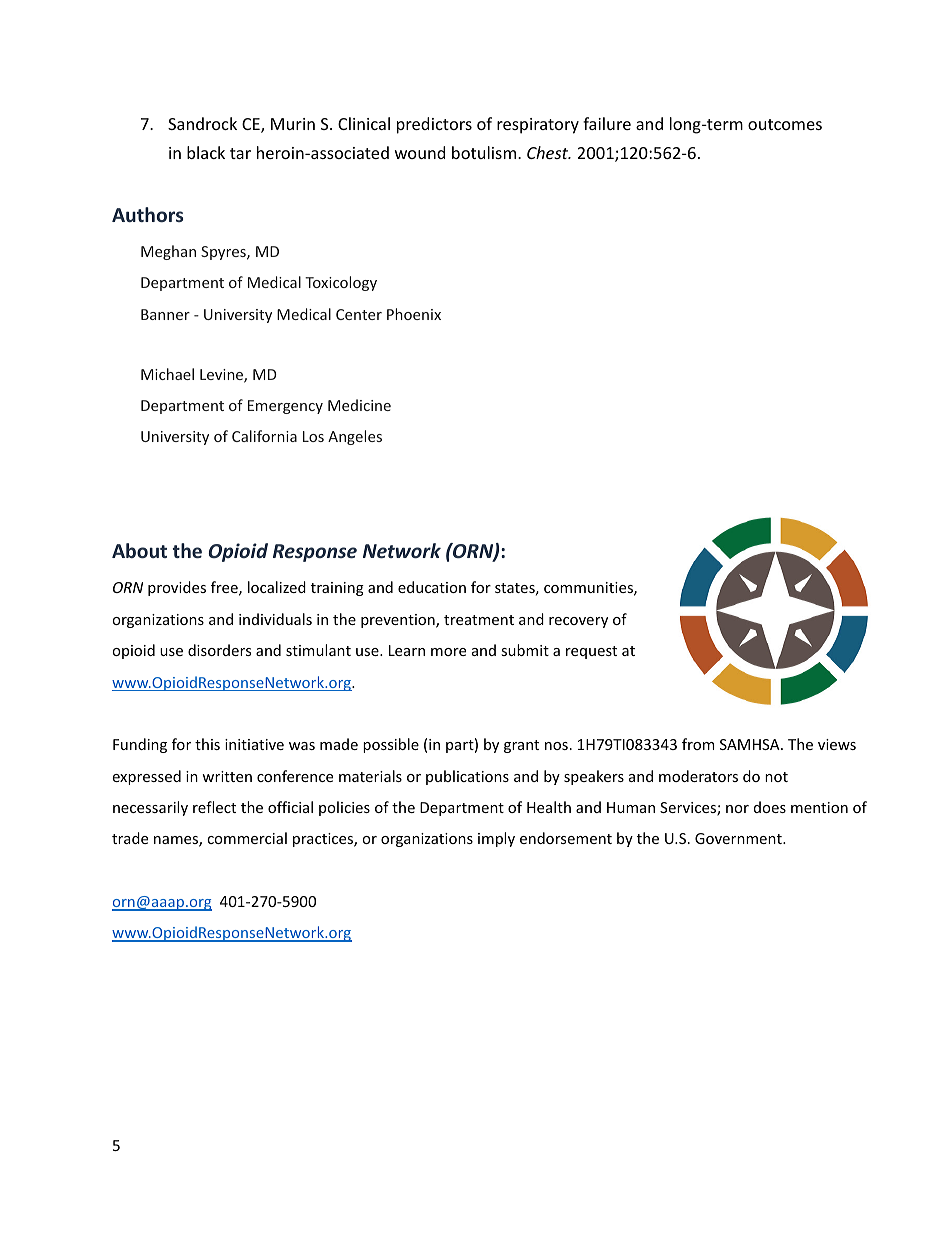  What do you see at coordinates (264, 436) in the document?
I see `California` at bounding box center [264, 436].
